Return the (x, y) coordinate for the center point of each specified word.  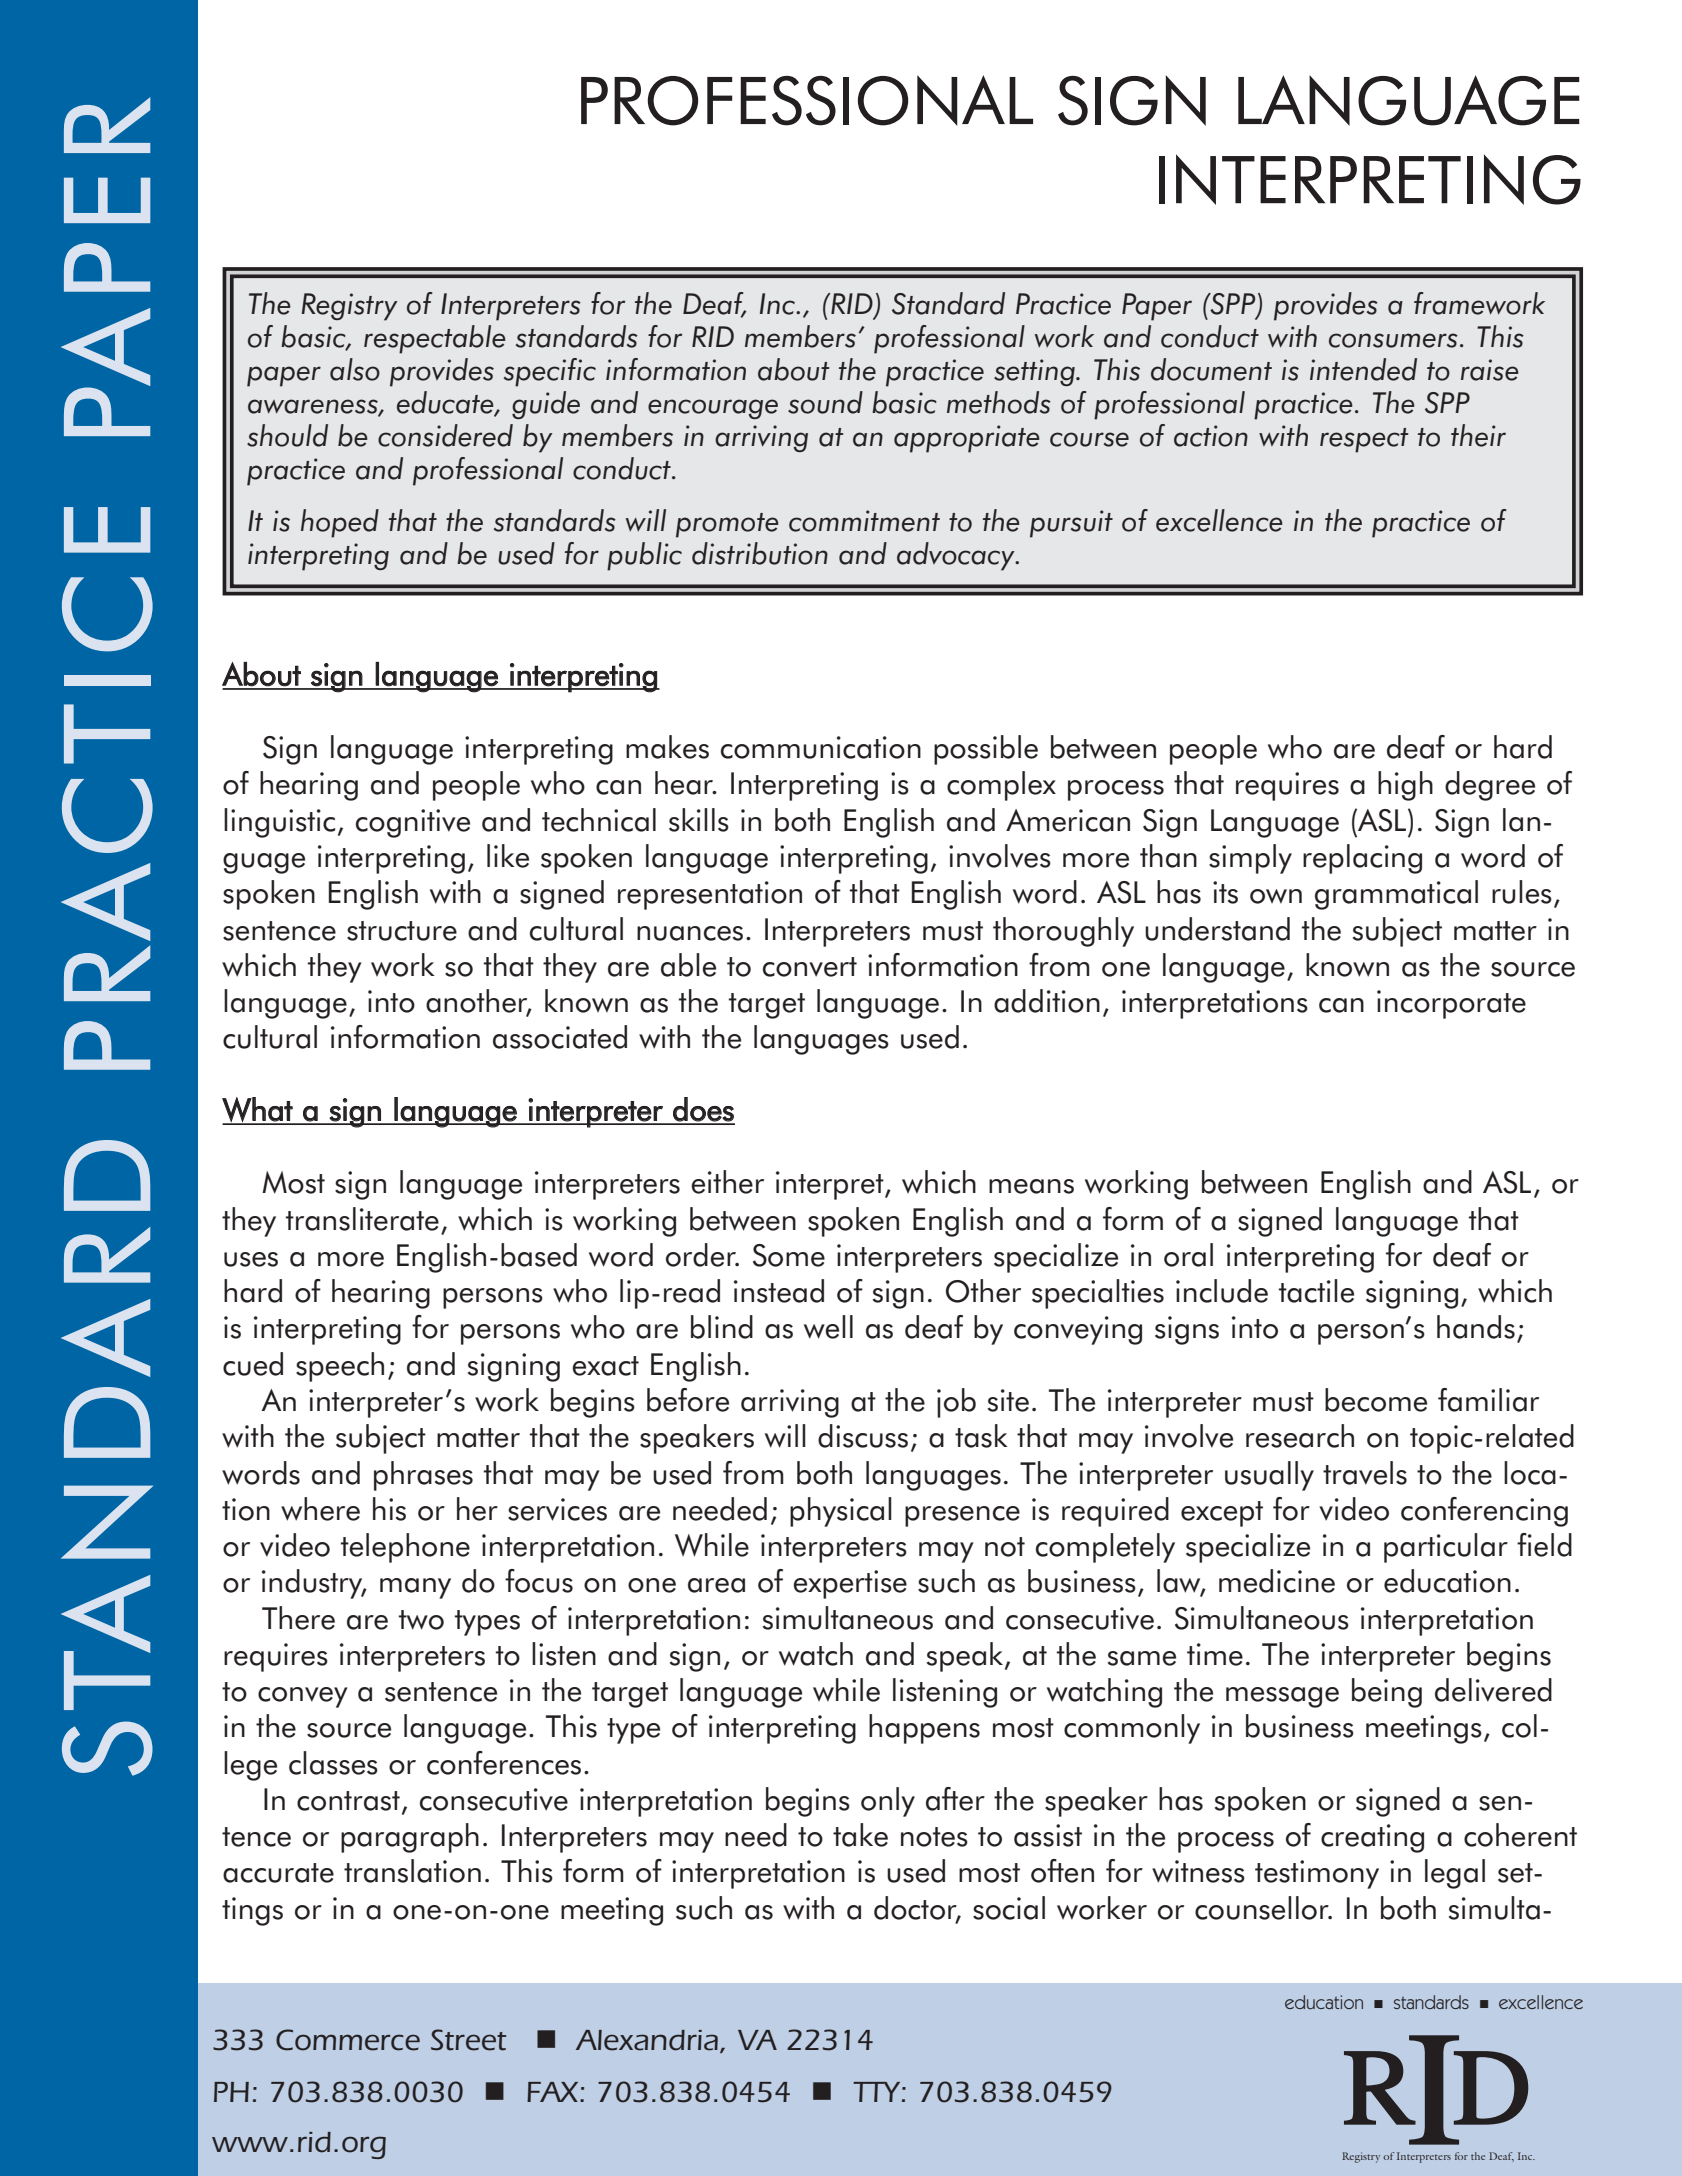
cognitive (413, 823)
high (1405, 786)
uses (251, 1259)
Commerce (348, 2040)
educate (446, 403)
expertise (850, 1584)
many (415, 1588)
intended (1363, 369)
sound (825, 402)
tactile (1316, 1291)
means (1031, 1186)
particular (1446, 1548)
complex (1001, 786)
